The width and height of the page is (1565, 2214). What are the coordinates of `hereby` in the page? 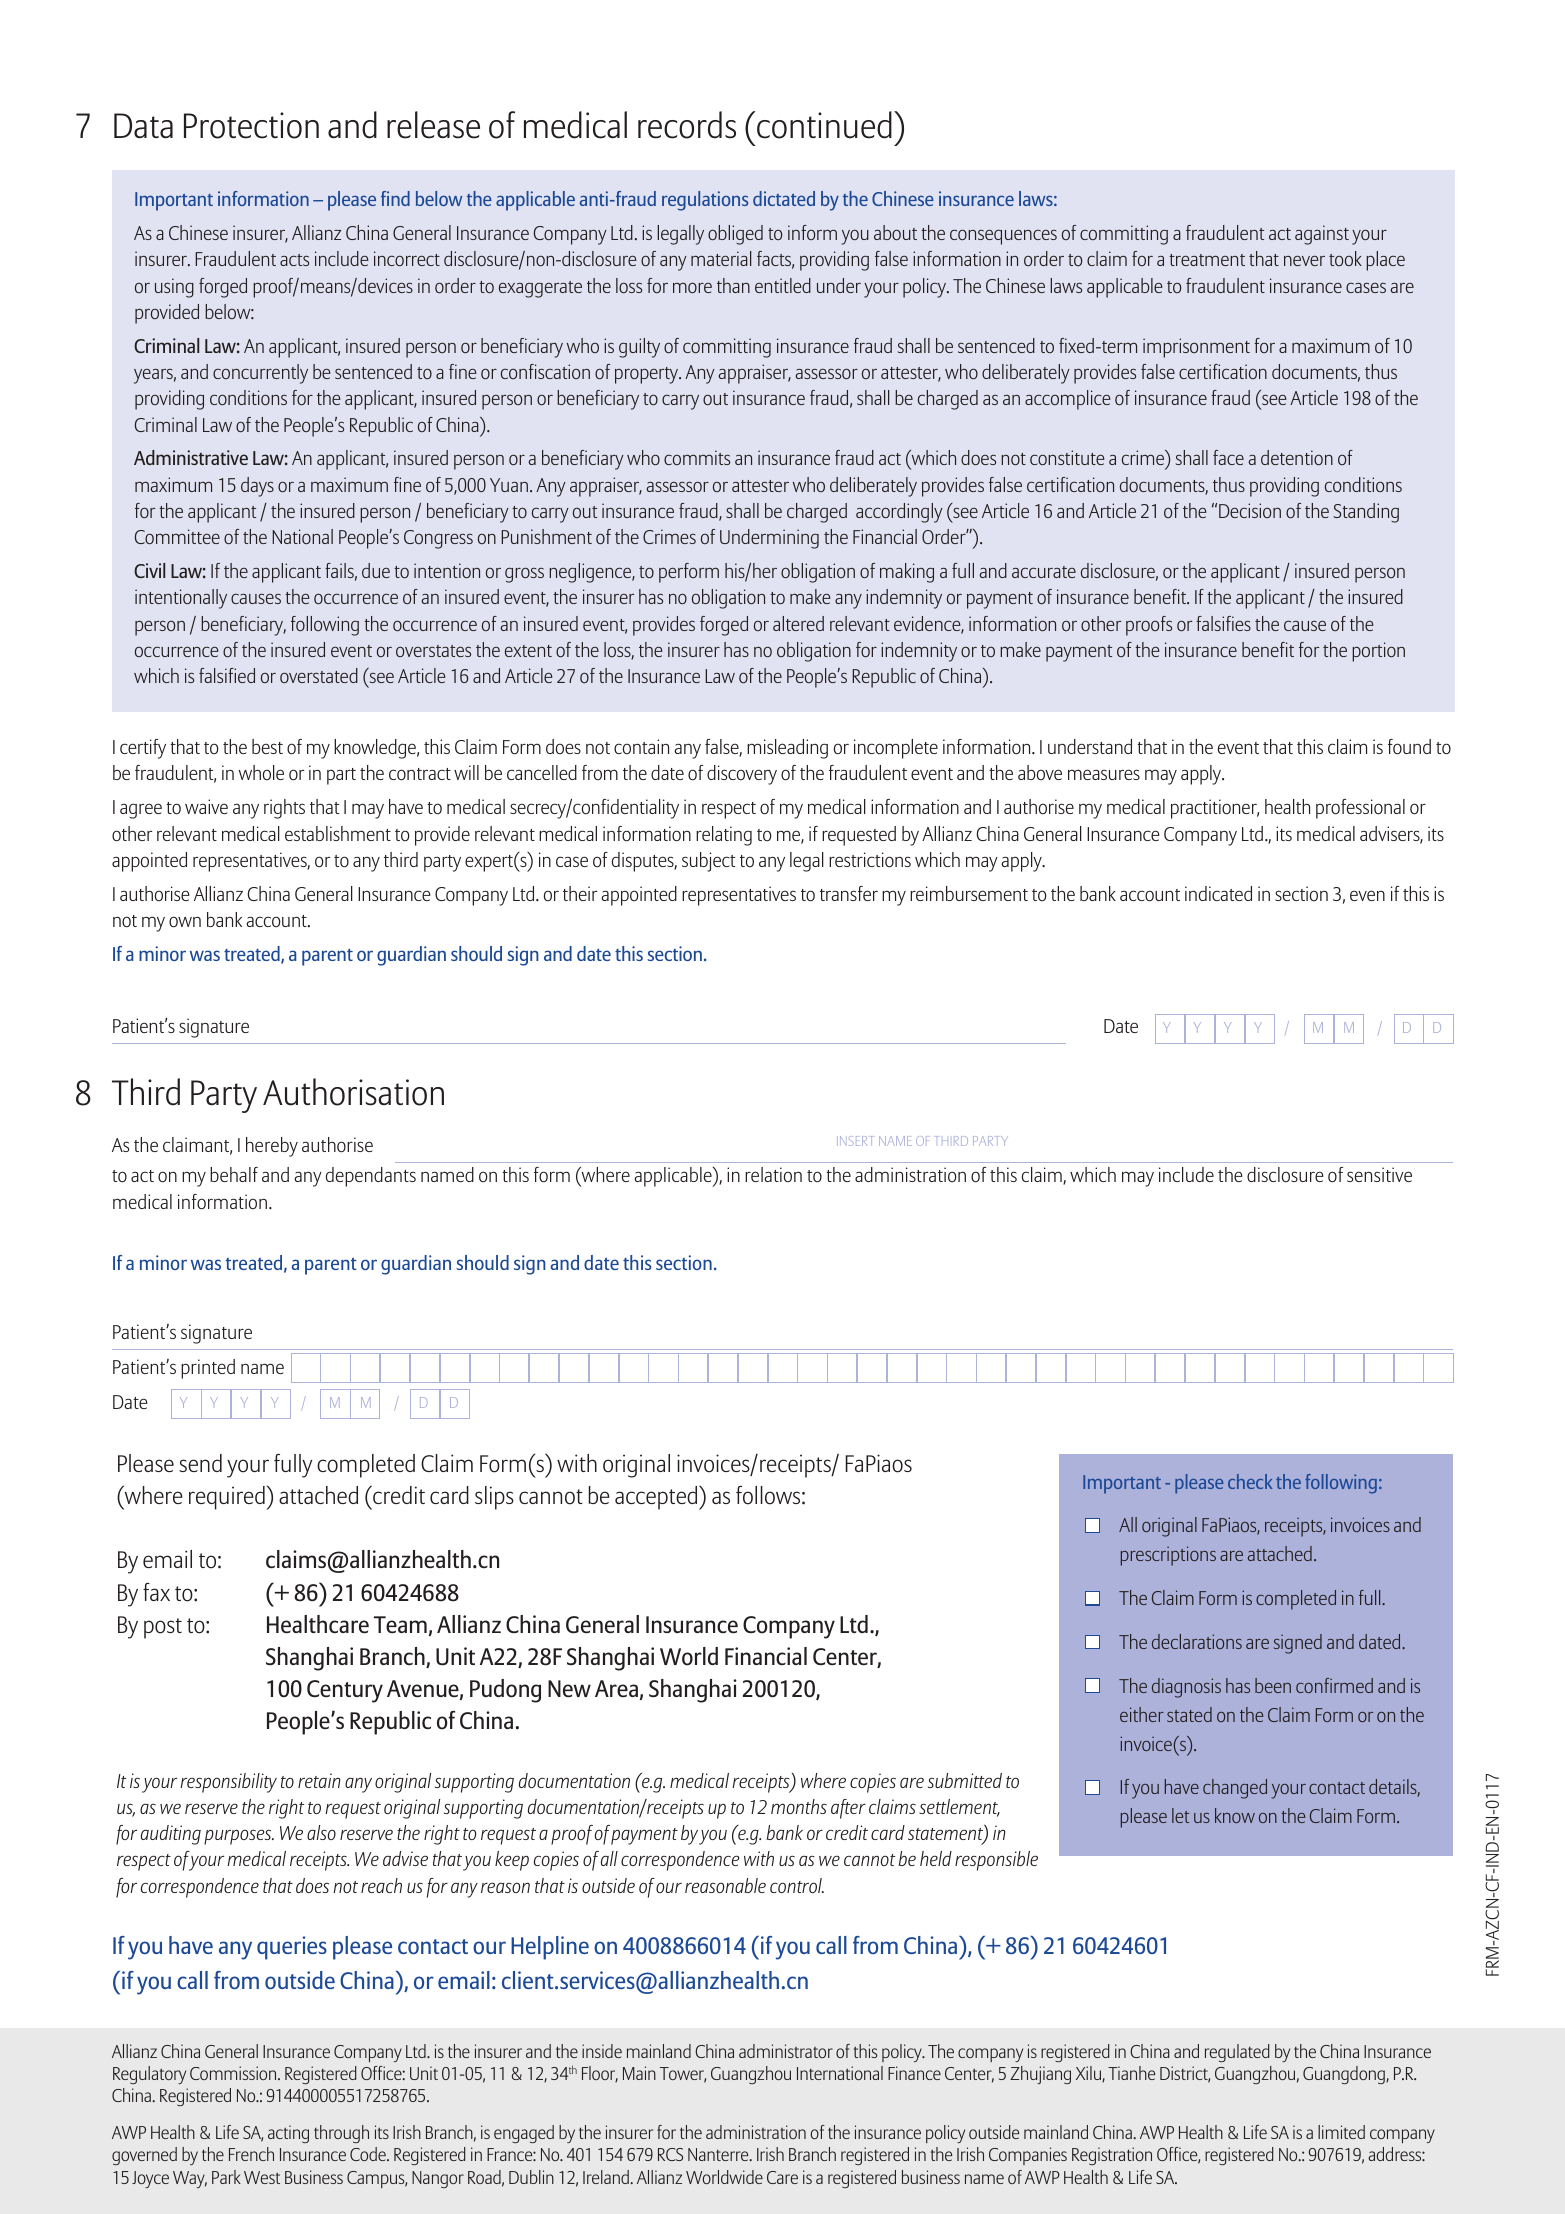 It's located at (272, 1147).
